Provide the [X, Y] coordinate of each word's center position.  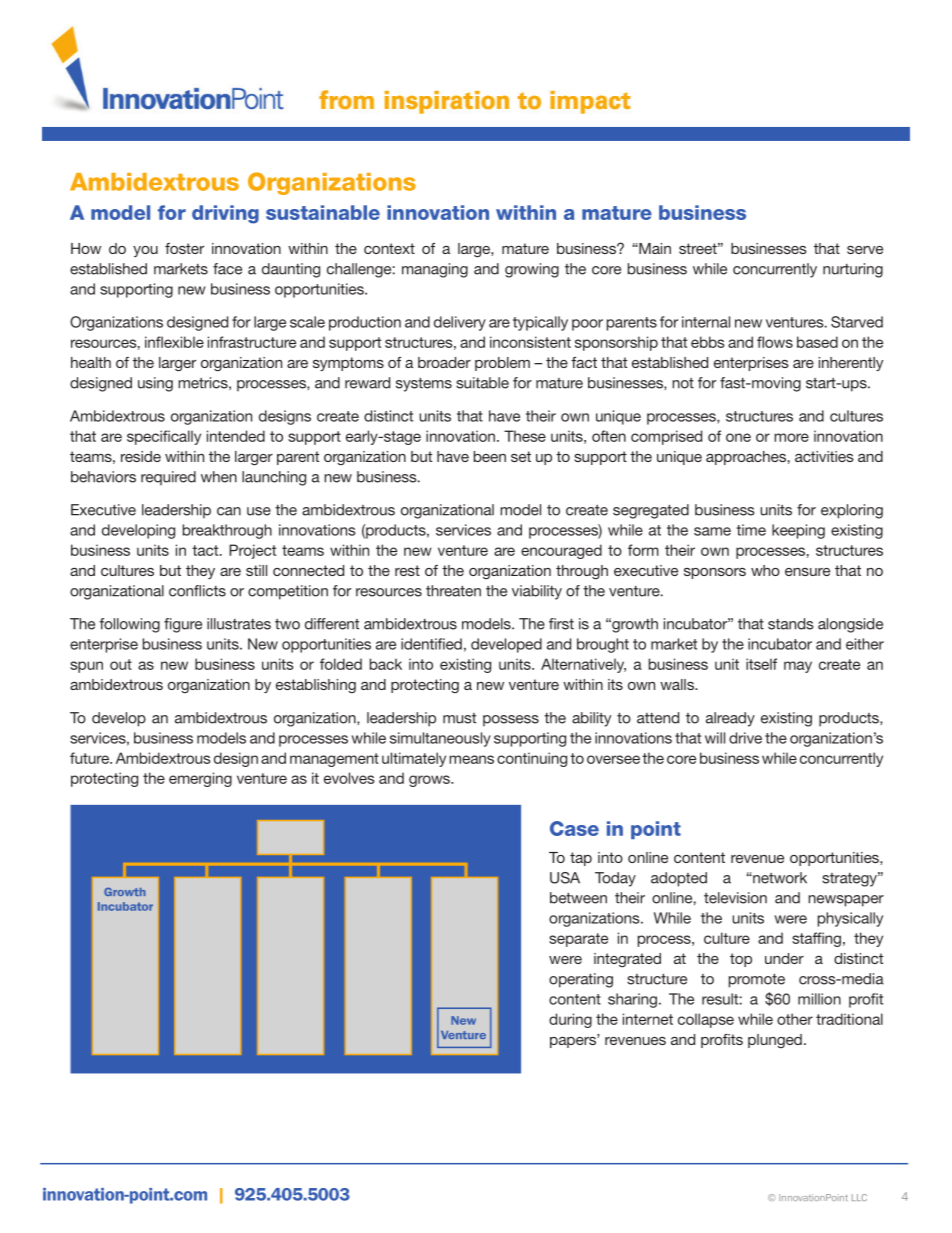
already [730, 719]
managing [435, 270]
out [121, 664]
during [570, 1020]
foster [184, 248]
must [459, 718]
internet [648, 1019]
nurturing [853, 270]
